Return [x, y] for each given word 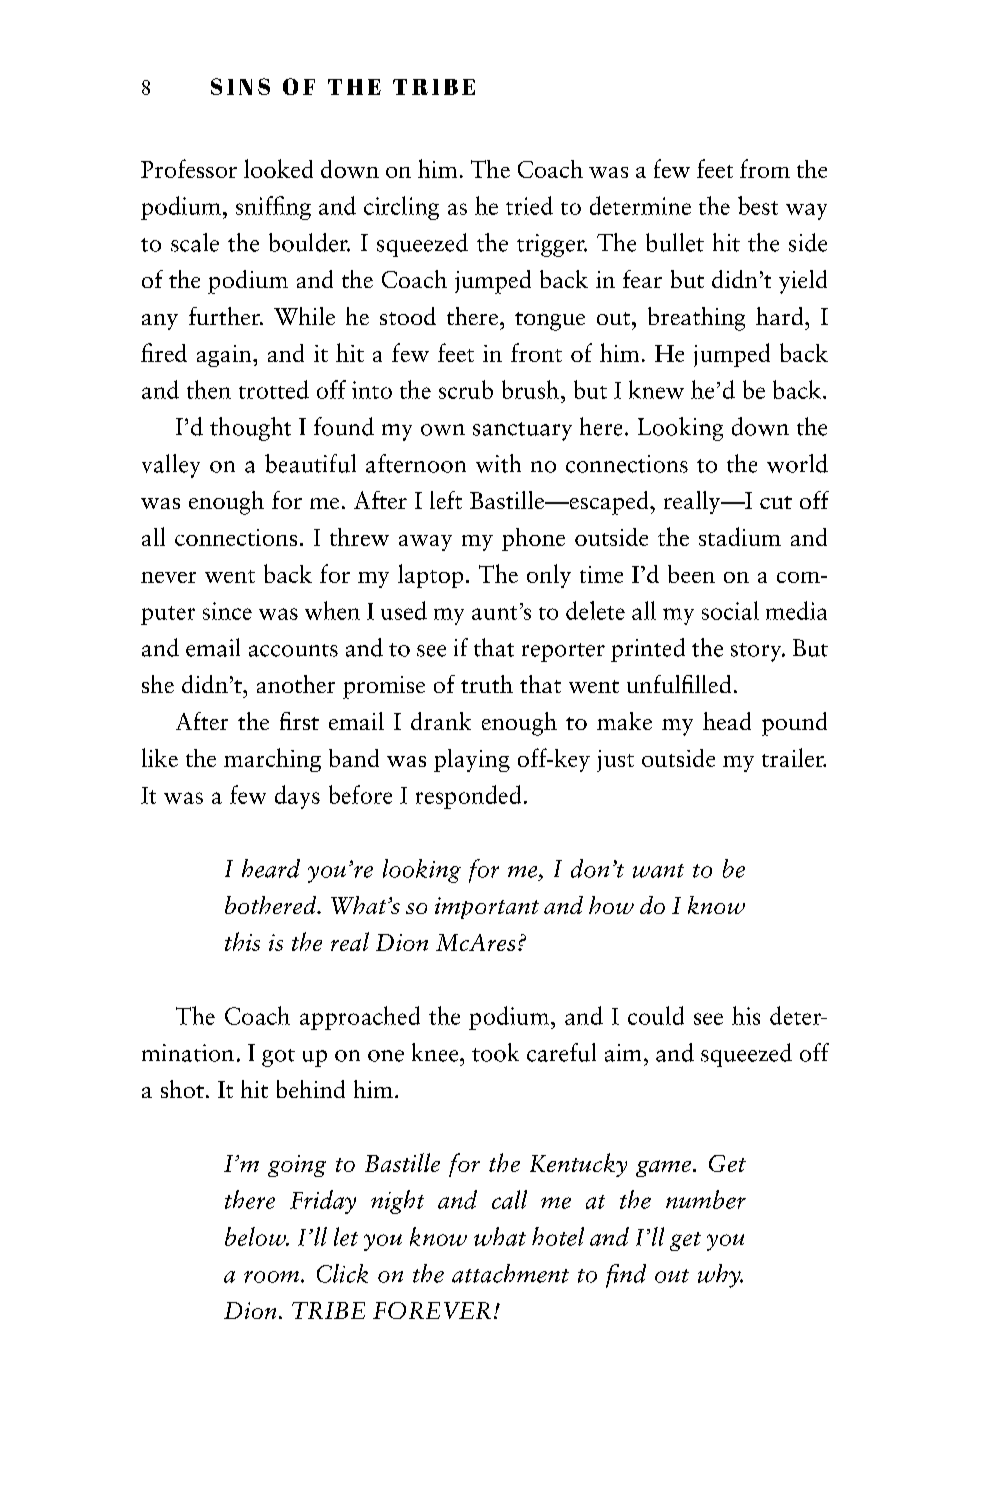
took [495, 1052]
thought [250, 429]
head [727, 721]
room [273, 1277]
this [242, 941]
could [656, 1015]
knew [656, 389]
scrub [466, 389]
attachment [510, 1273]
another [296, 684]
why [720, 1276]
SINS [240, 86]
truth [487, 684]
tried [529, 205]
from [765, 168]
